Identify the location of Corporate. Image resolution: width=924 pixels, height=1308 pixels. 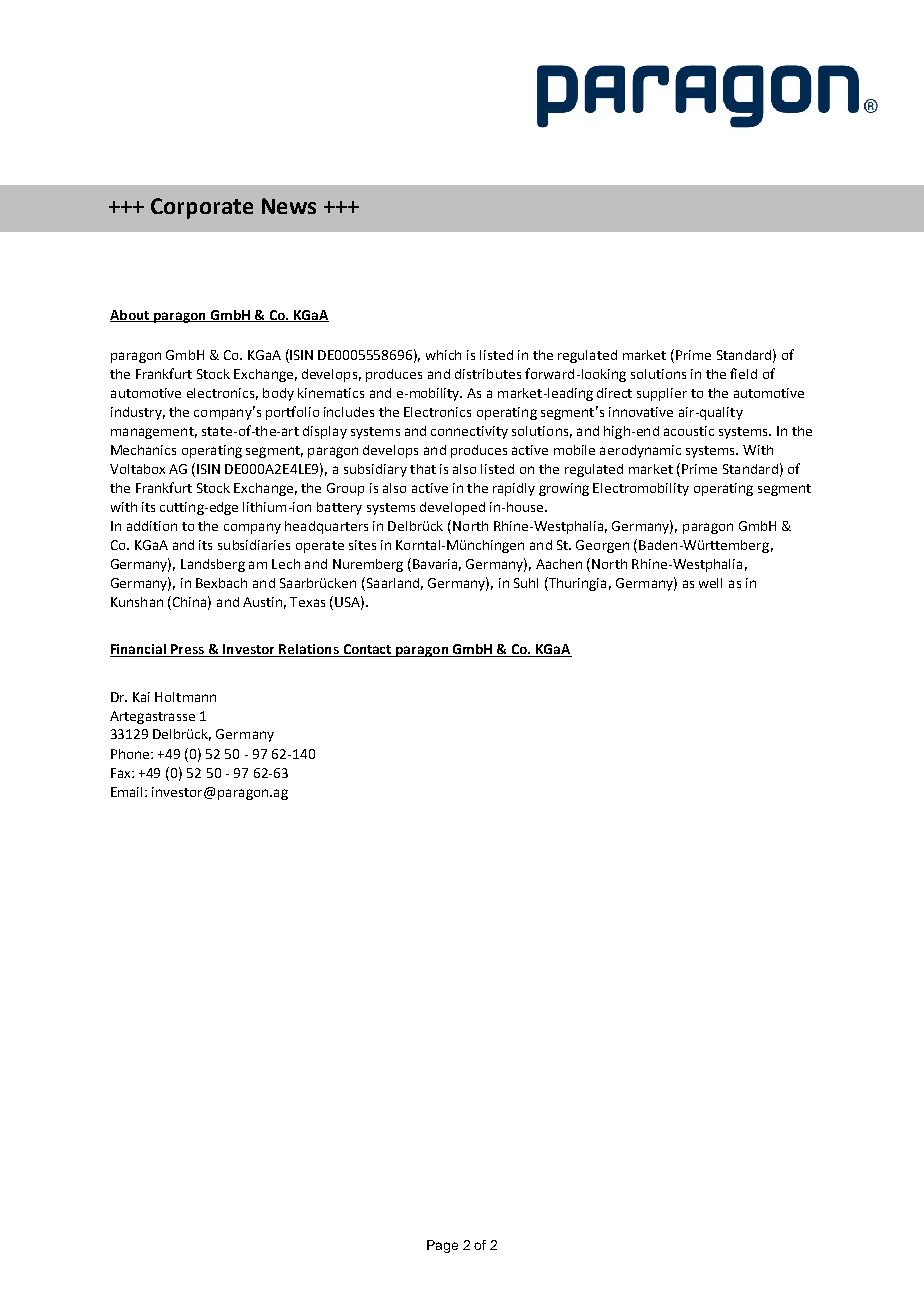
(202, 208).
